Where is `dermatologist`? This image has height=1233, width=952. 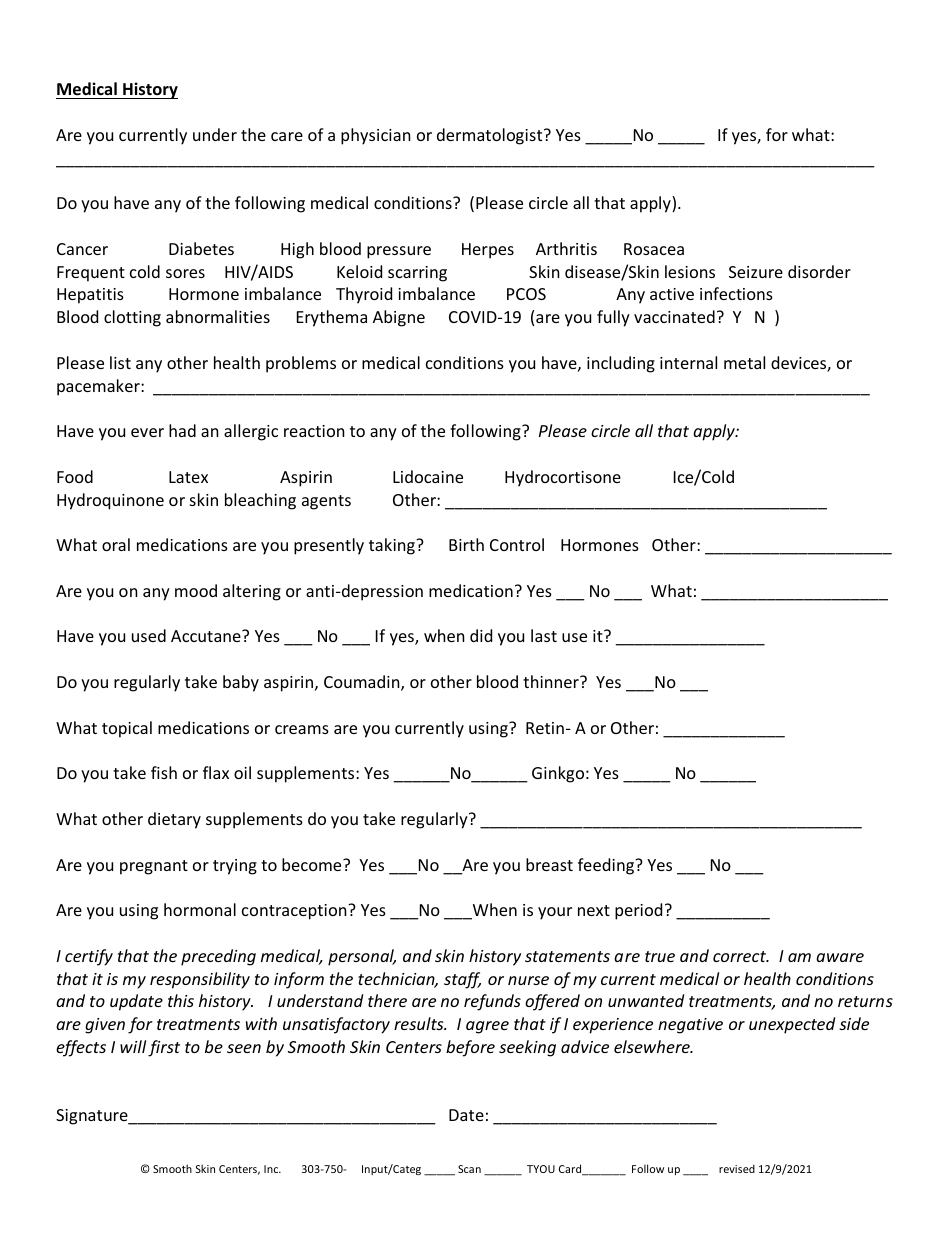 dermatologist is located at coordinates (491, 136).
